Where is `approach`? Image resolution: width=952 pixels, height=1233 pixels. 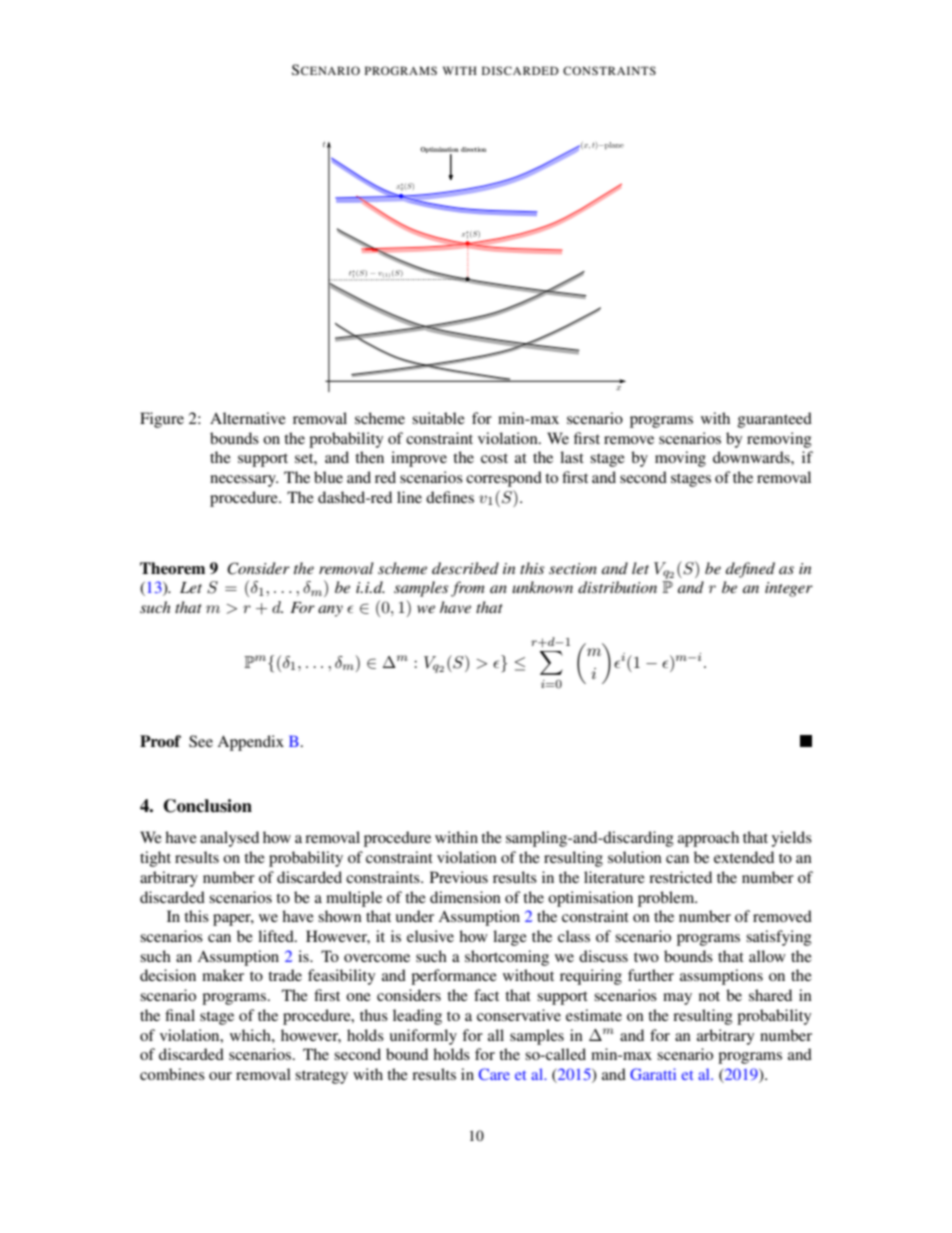
approach is located at coordinates (708, 839).
